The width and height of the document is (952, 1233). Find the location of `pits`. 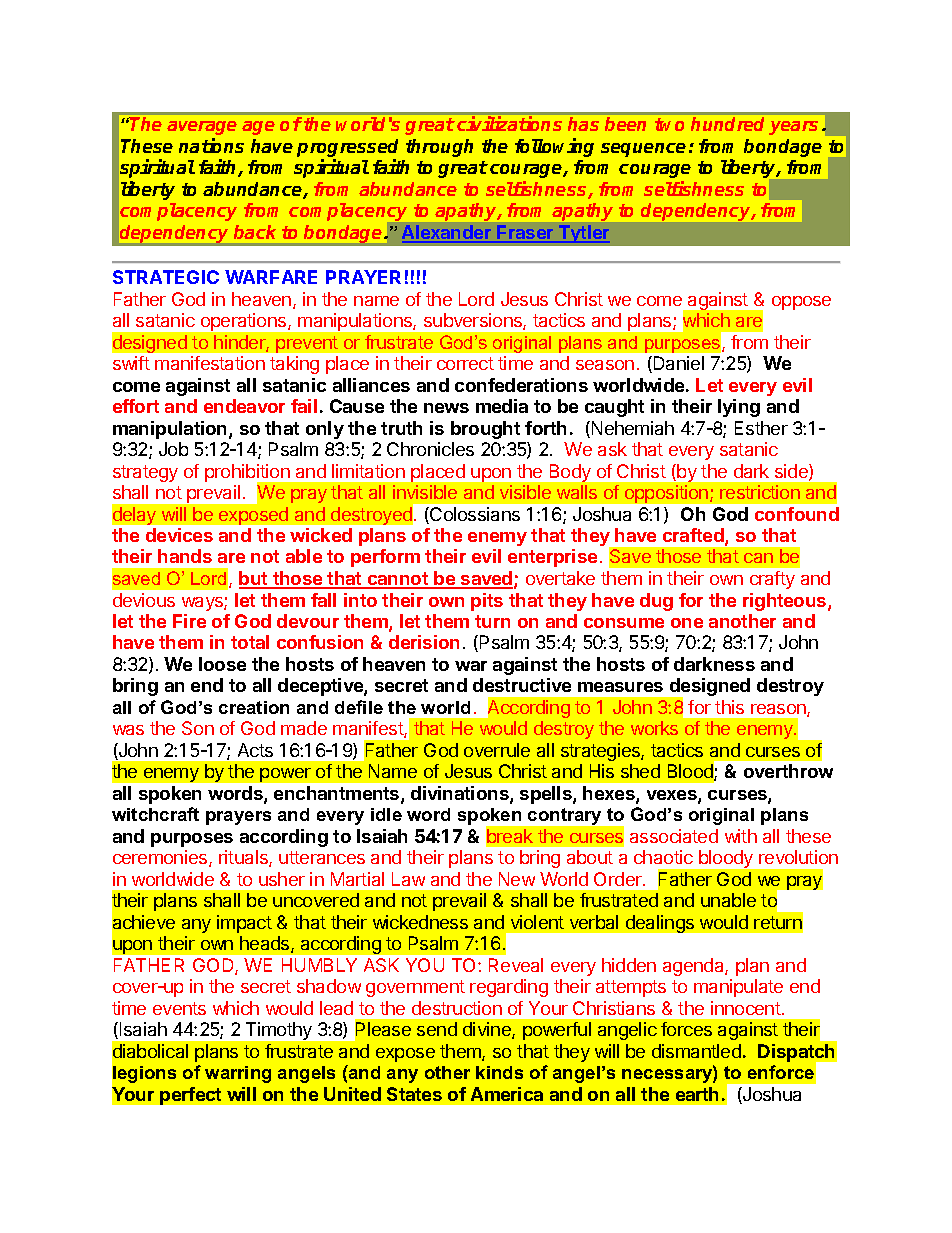

pits is located at coordinates (487, 602).
